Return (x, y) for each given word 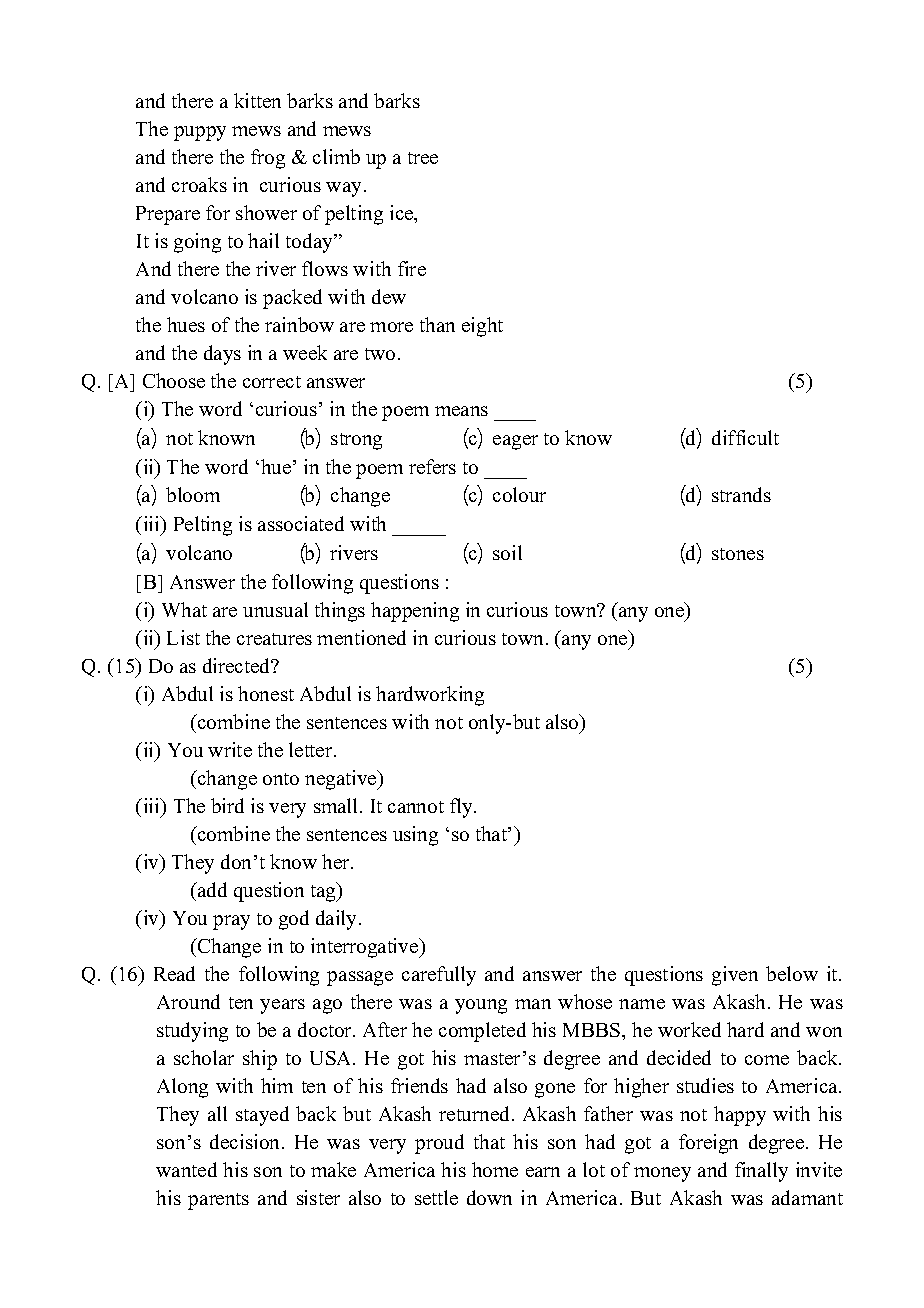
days (222, 355)
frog (268, 159)
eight (482, 327)
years (282, 1006)
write (230, 749)
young (481, 1006)
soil (507, 552)
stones (738, 554)
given (735, 976)
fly (462, 808)
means (461, 411)
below (792, 973)
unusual (275, 609)
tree (423, 158)
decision (246, 1141)
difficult (745, 437)
